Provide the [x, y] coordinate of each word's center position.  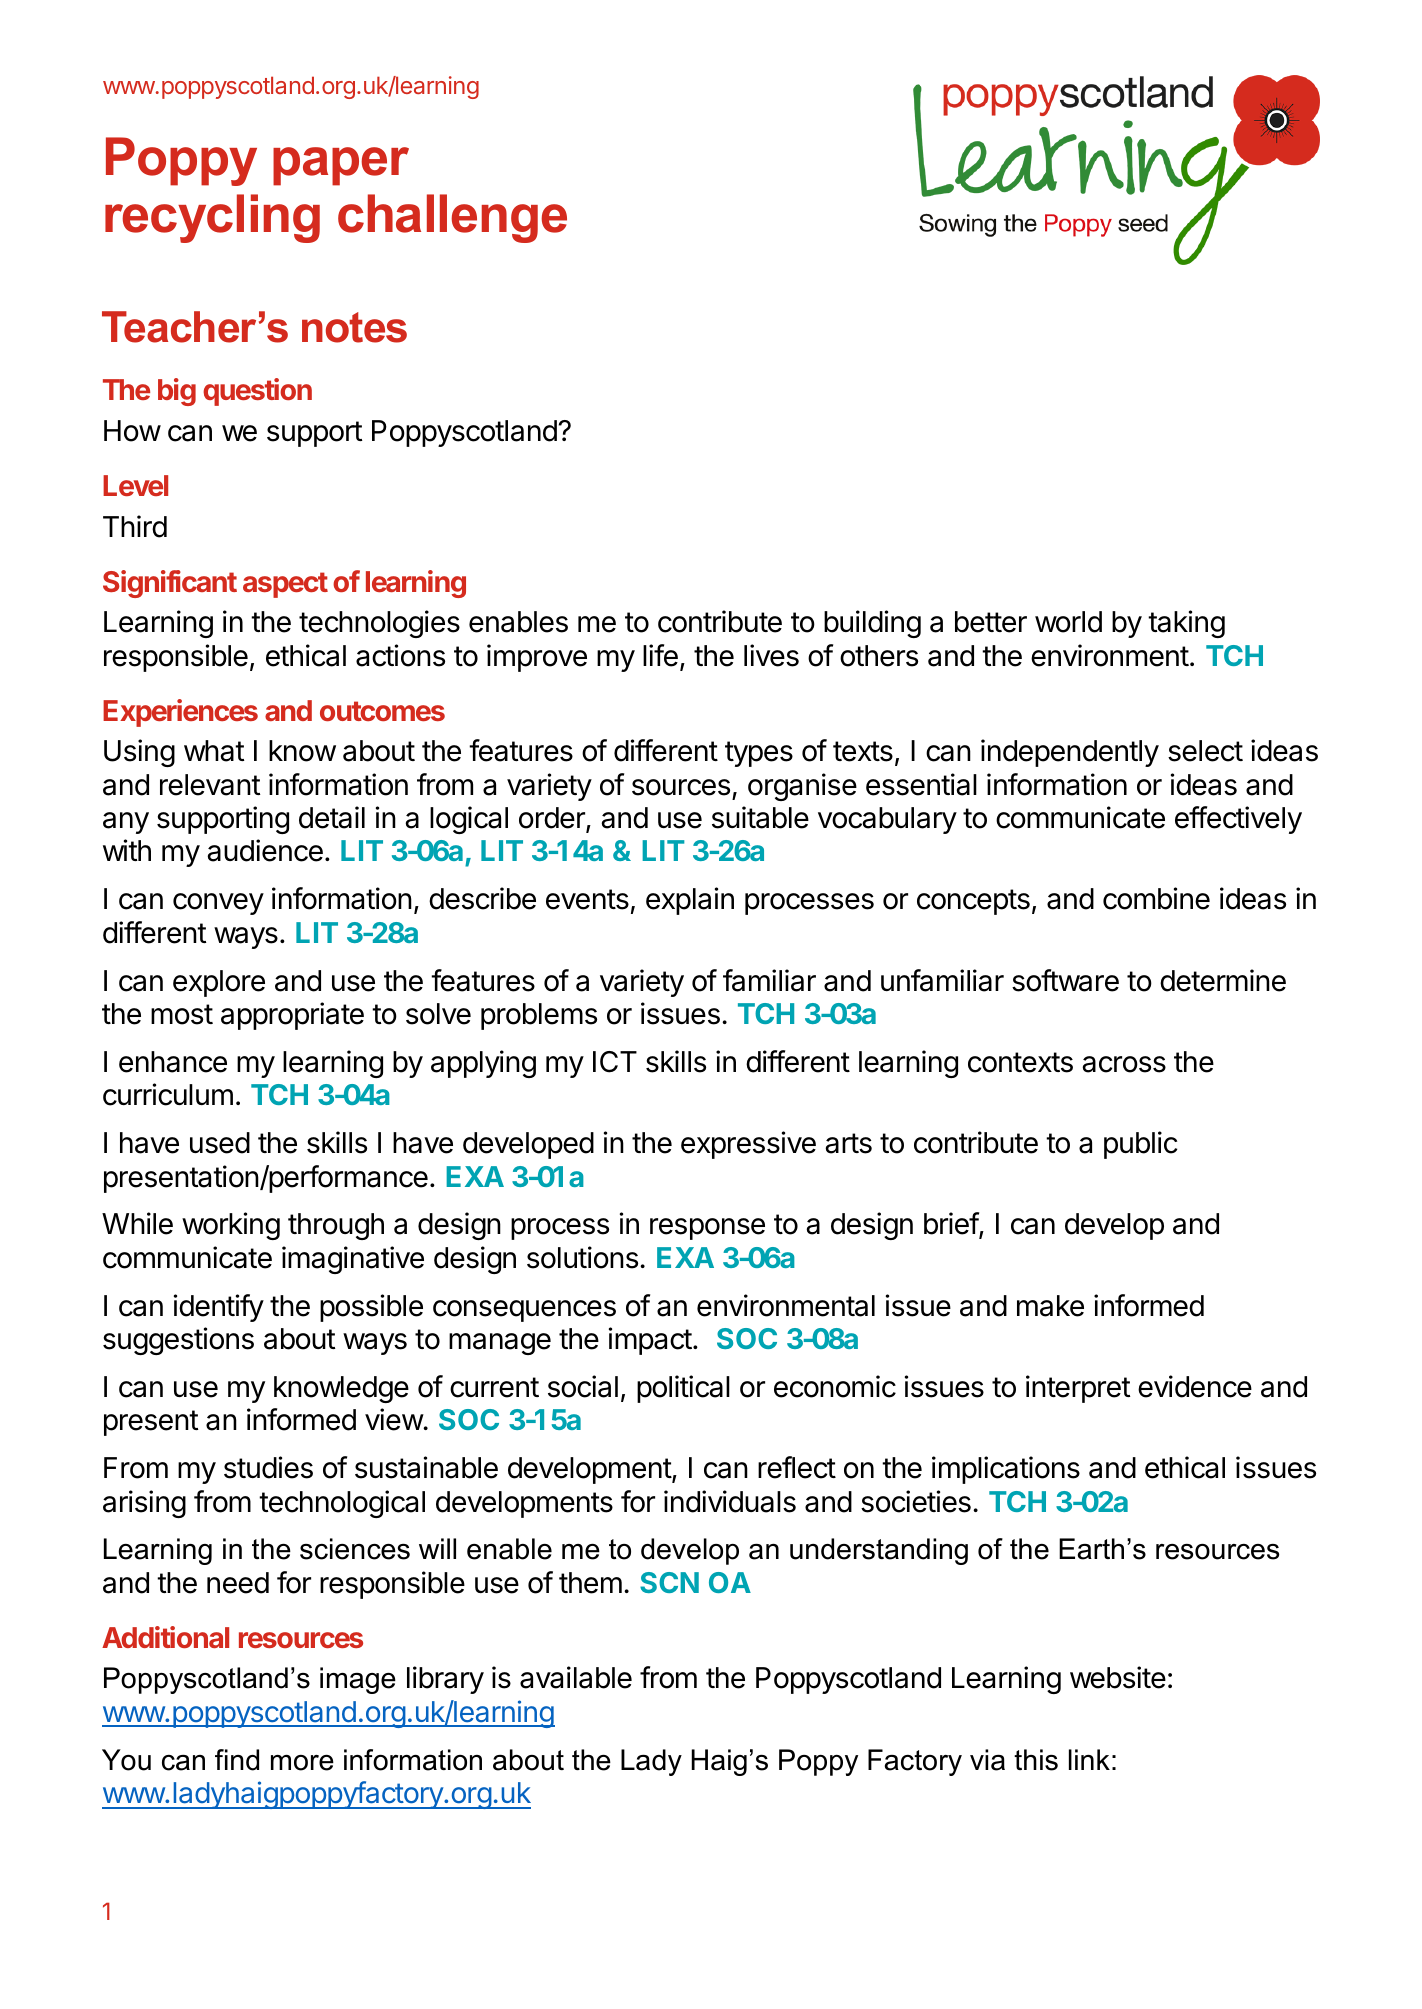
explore [219, 983]
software [1065, 980]
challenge [452, 218]
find [237, 1760]
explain [690, 901]
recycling [212, 218]
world [1068, 622]
